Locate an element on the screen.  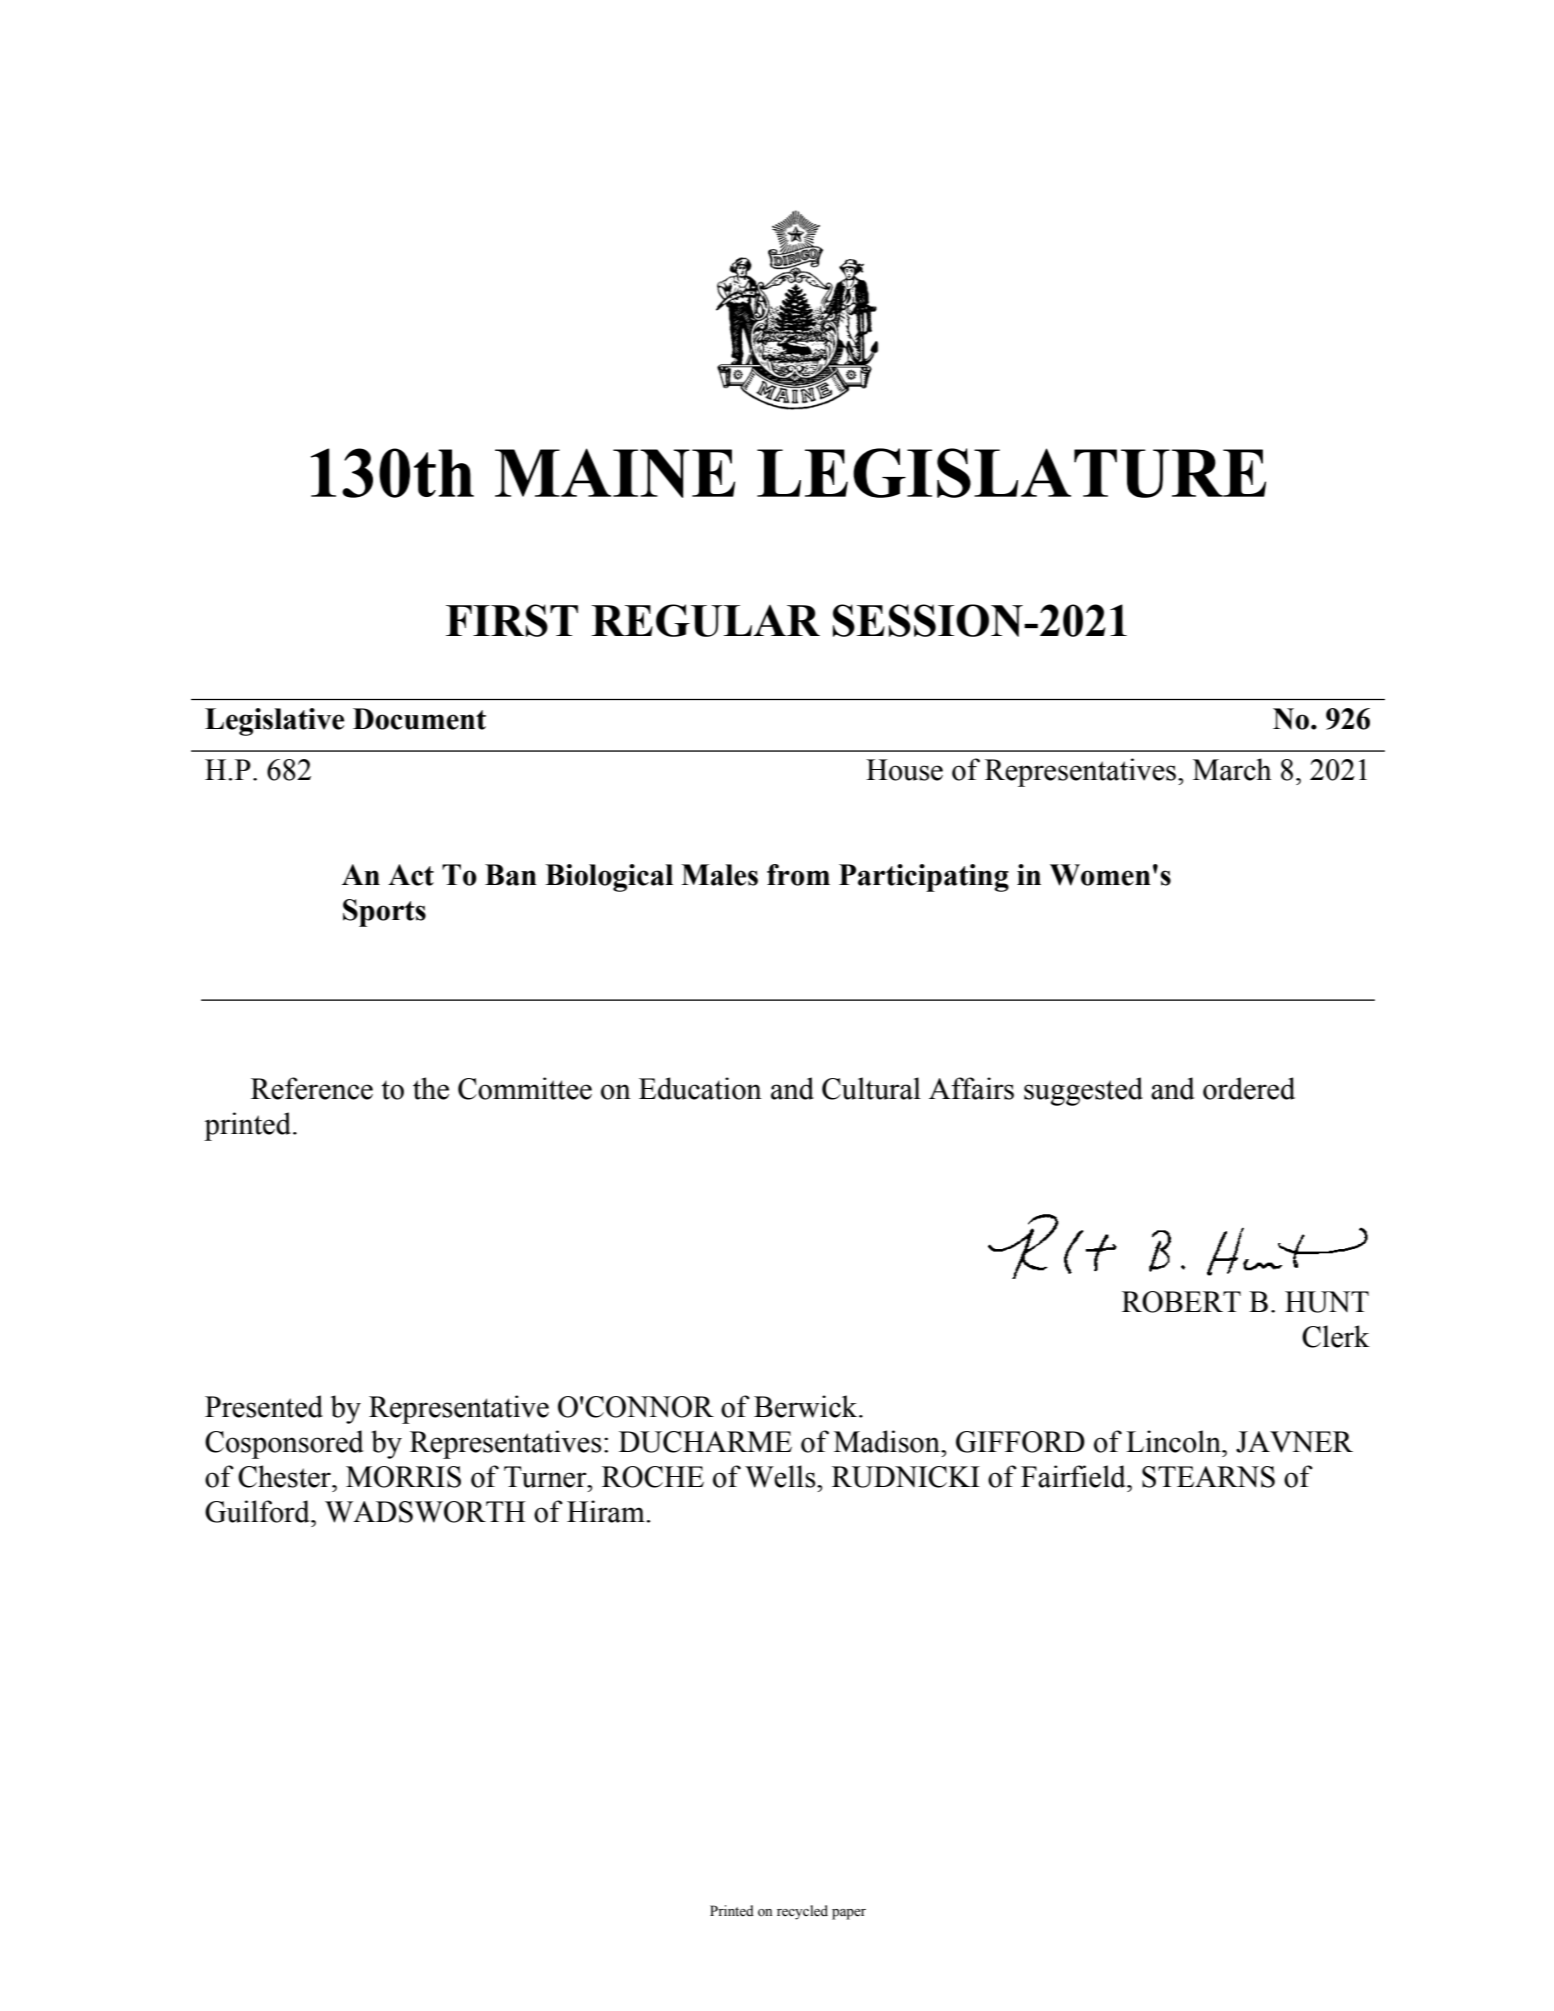
REGULAR is located at coordinates (706, 620).
